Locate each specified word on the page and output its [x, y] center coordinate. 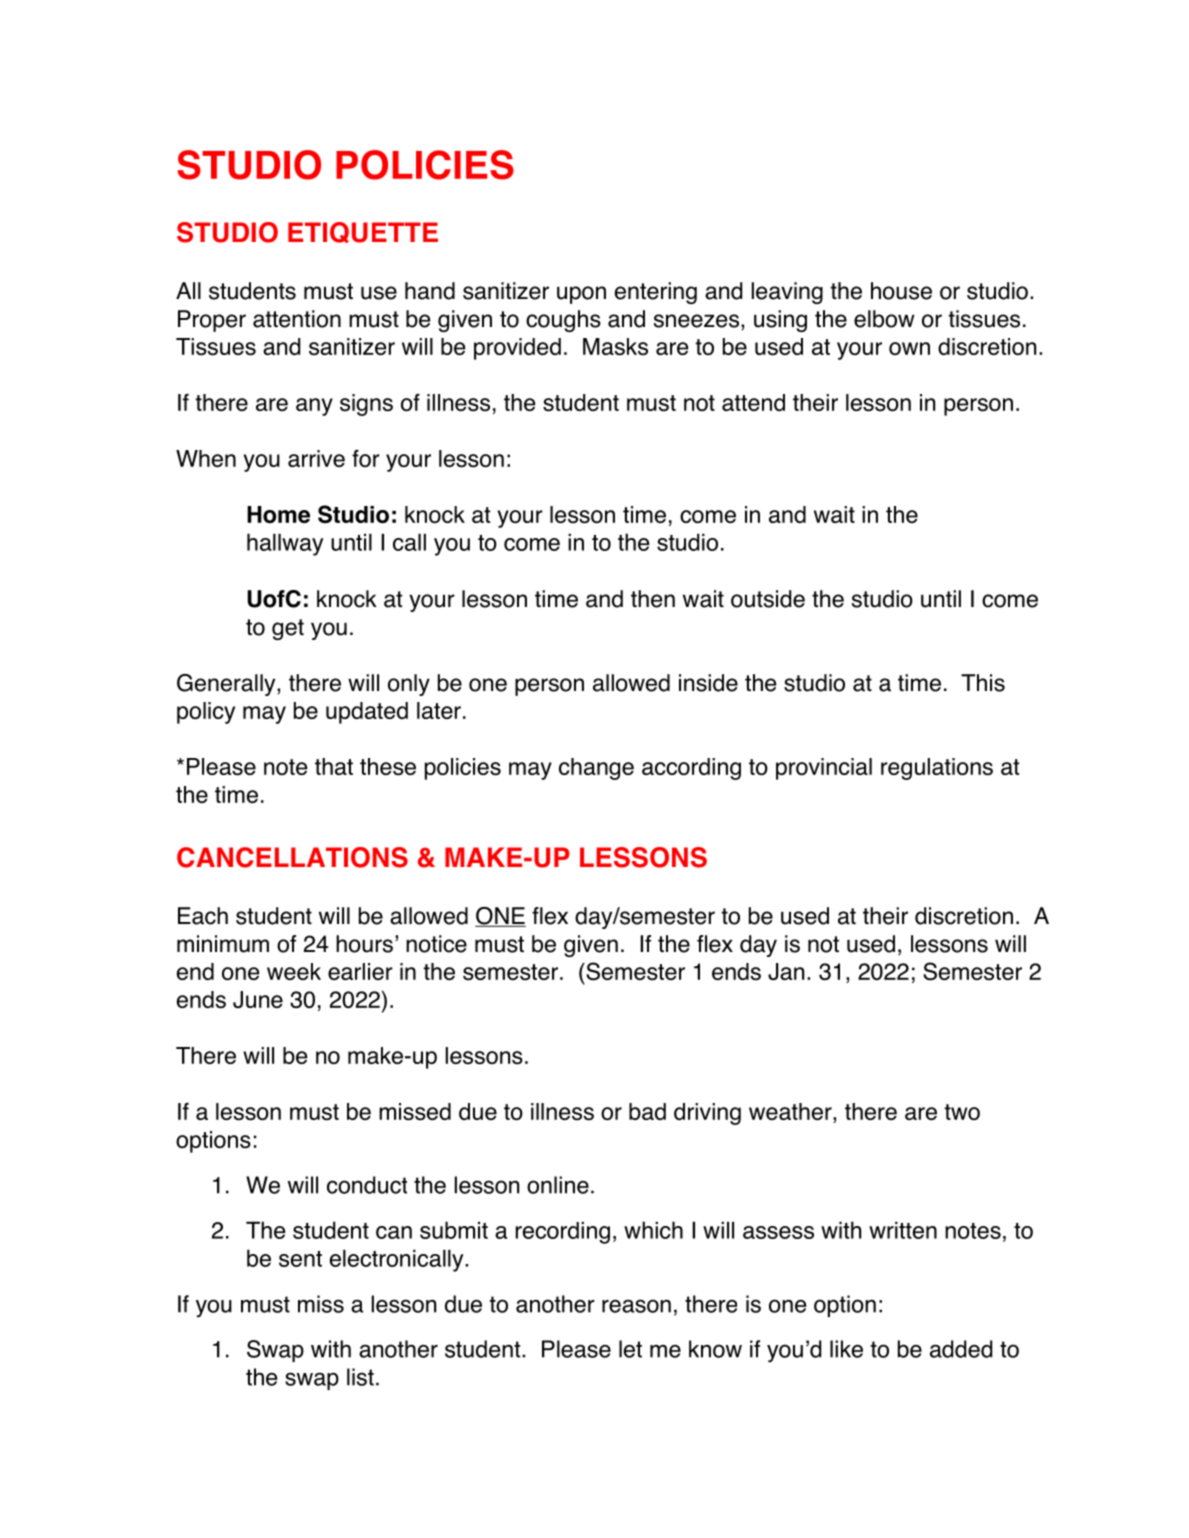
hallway [285, 544]
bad [647, 1111]
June [258, 999]
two [962, 1112]
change [596, 769]
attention [297, 319]
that [334, 766]
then [653, 599]
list [360, 1377]
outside [768, 599]
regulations [937, 769]
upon [581, 295]
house [901, 291]
